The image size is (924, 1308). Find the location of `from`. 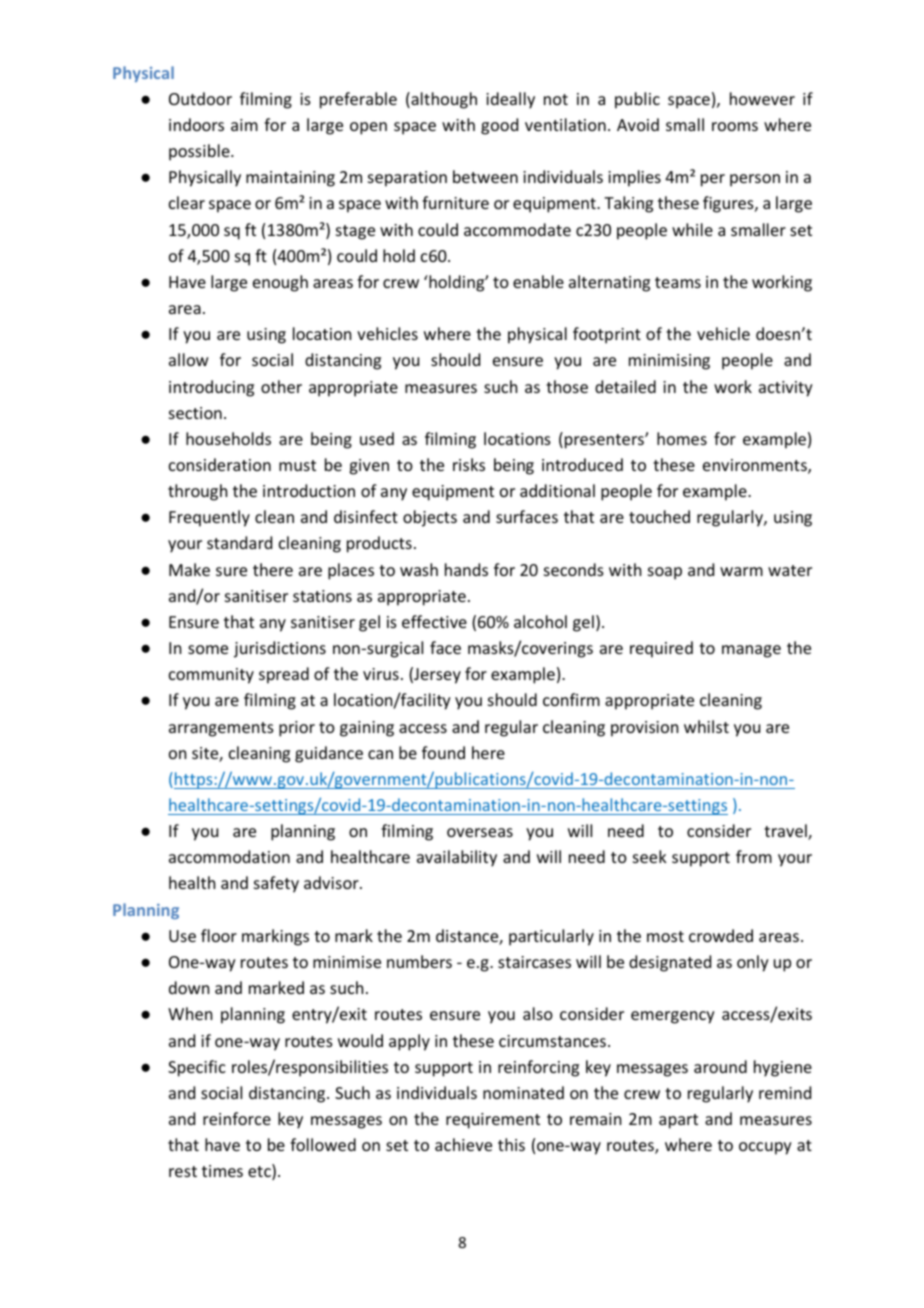

from is located at coordinates (754, 856).
